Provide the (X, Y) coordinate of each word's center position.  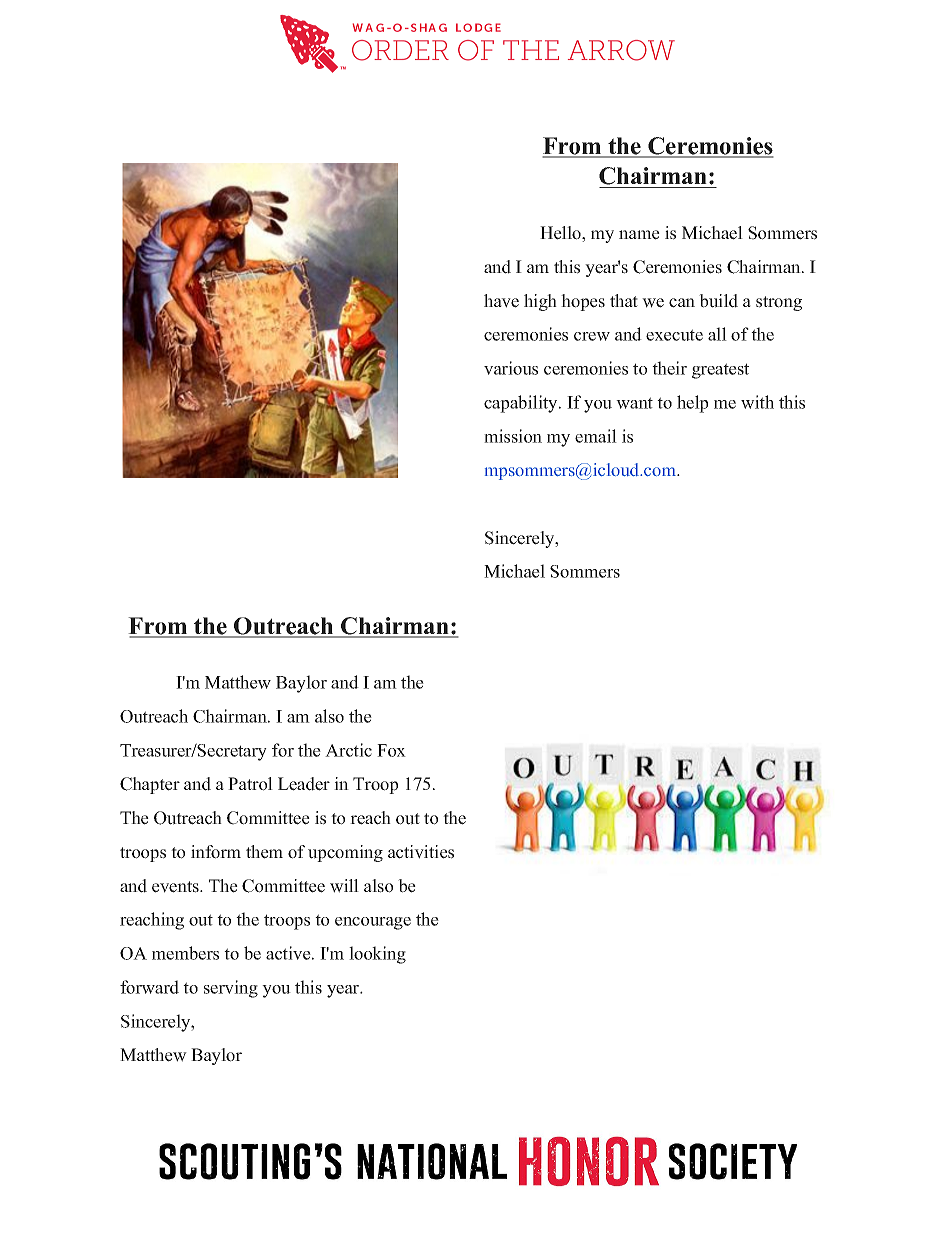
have (501, 301)
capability (522, 404)
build (718, 301)
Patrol (250, 784)
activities (421, 852)
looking (377, 955)
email (596, 436)
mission (513, 436)
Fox (391, 750)
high (540, 302)
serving (231, 989)
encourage (373, 923)
